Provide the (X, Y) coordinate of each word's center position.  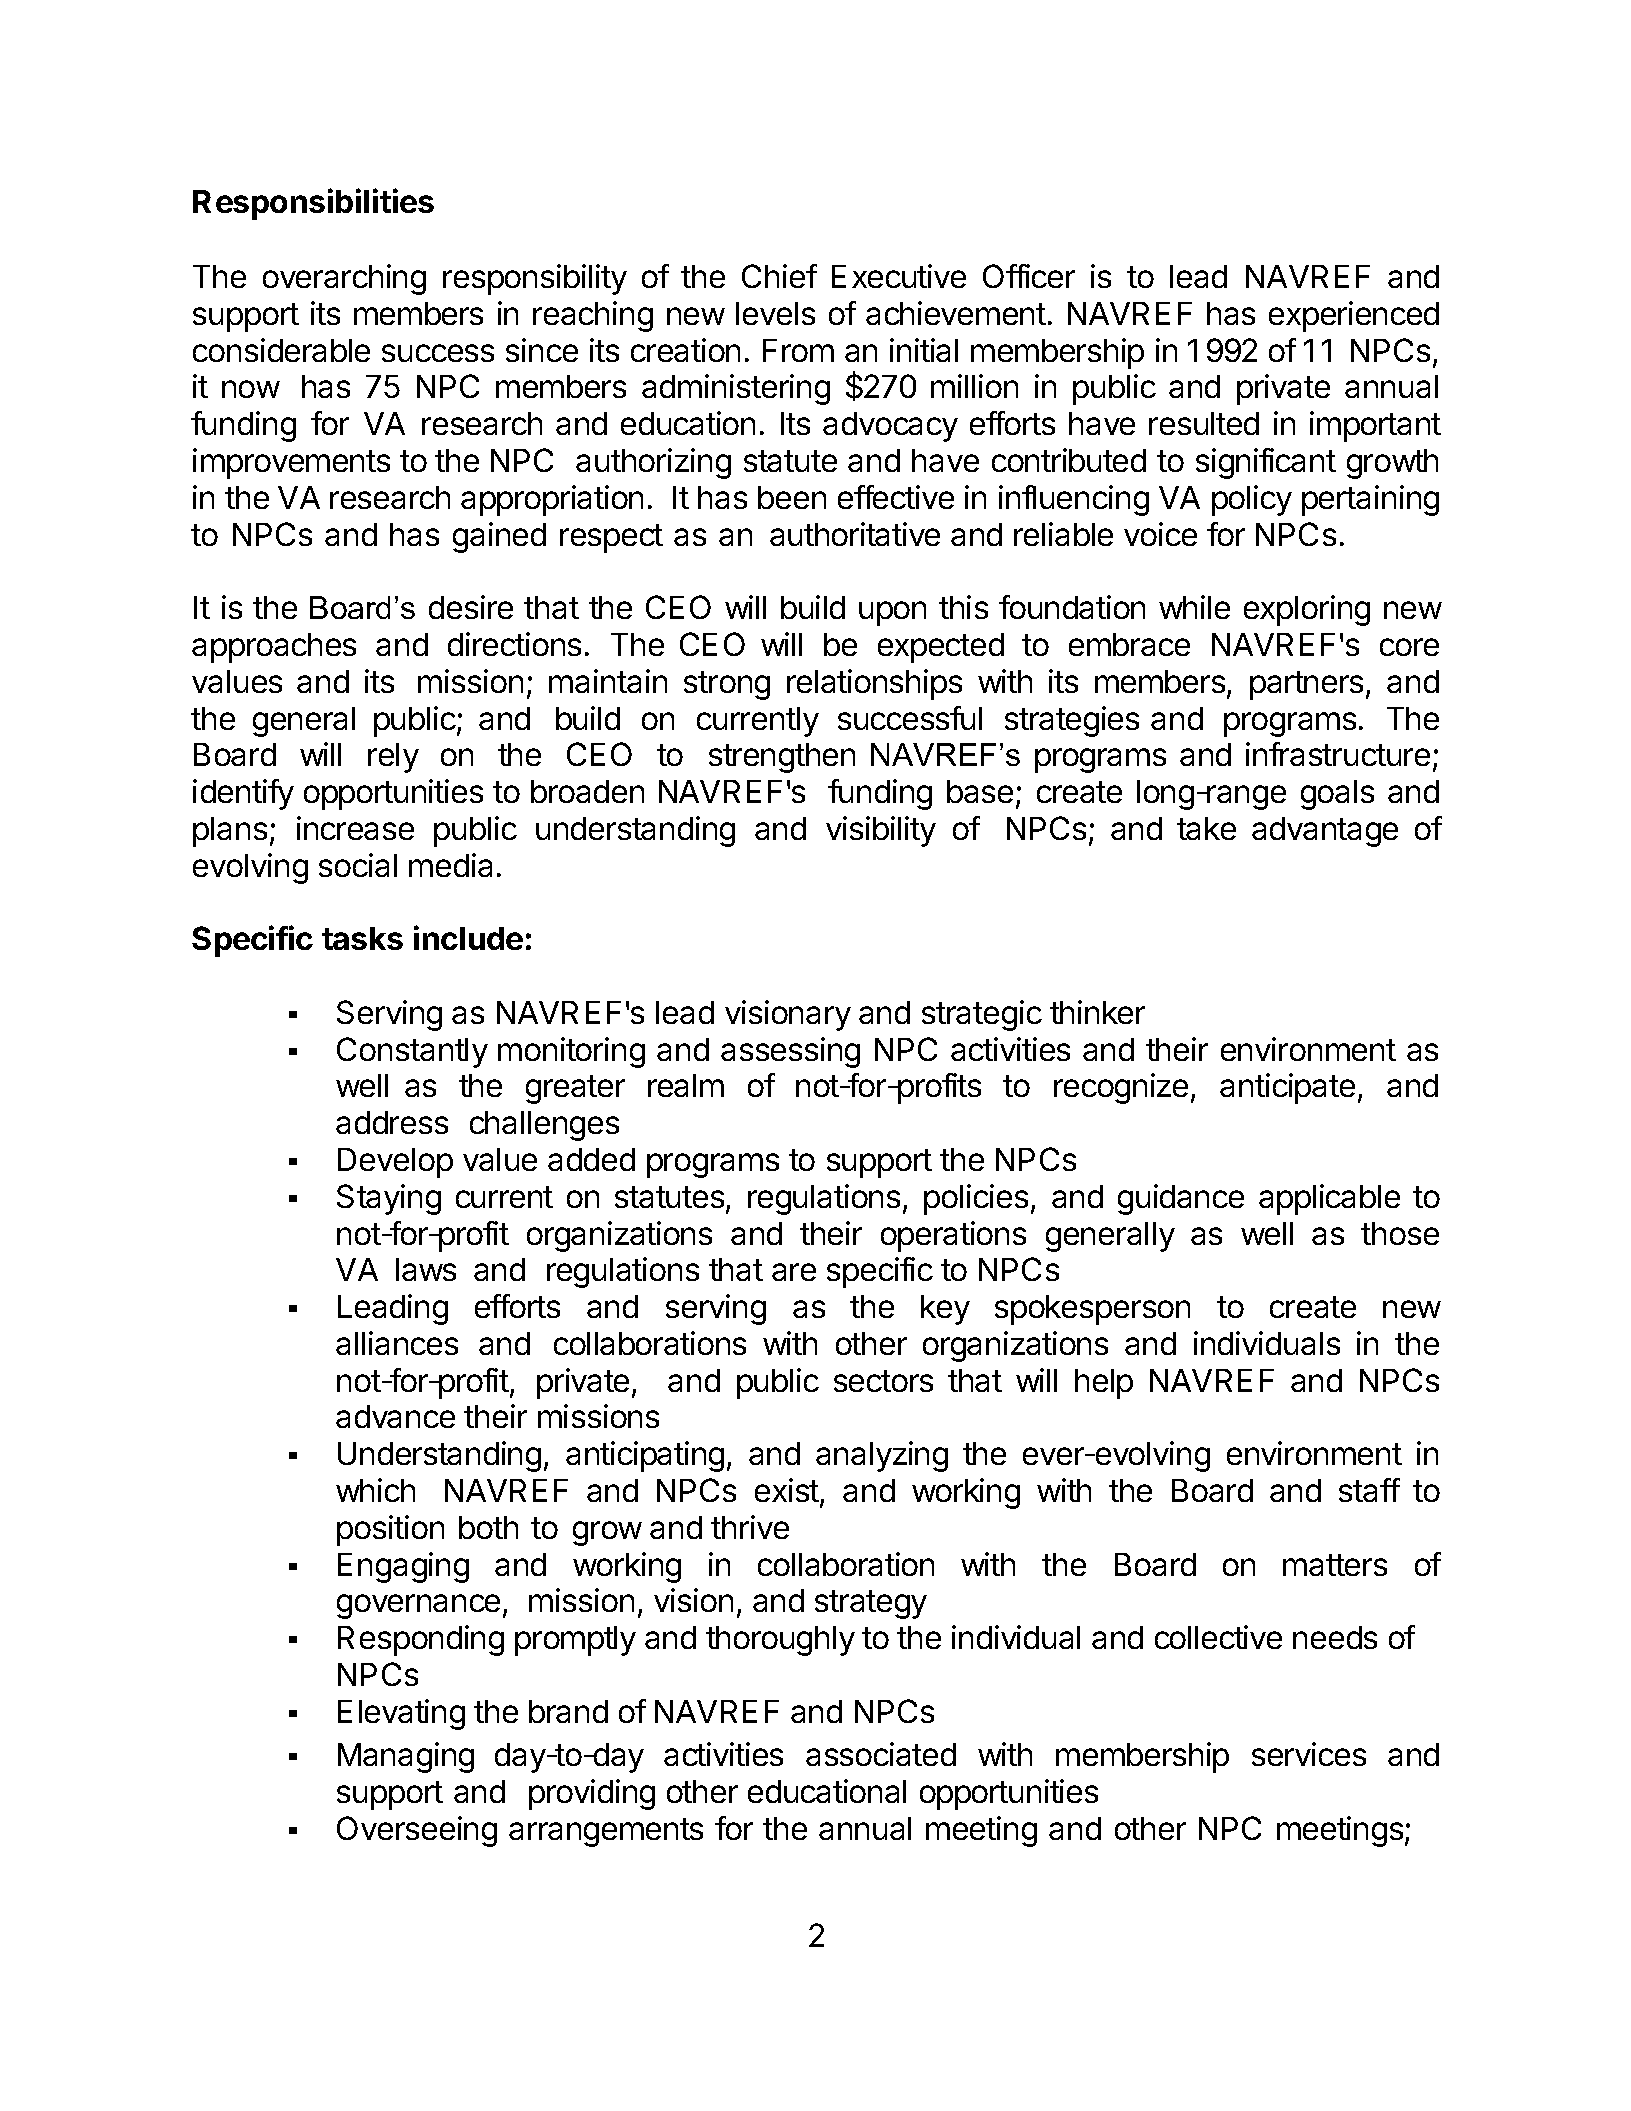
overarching (344, 279)
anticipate (1287, 1088)
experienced (1354, 316)
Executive (899, 276)
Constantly (412, 1052)
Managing (406, 1757)
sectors (883, 1381)
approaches (274, 648)
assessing (790, 1052)
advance (395, 1416)
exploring (1307, 610)
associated (881, 1754)
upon (892, 613)
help (1104, 1384)
